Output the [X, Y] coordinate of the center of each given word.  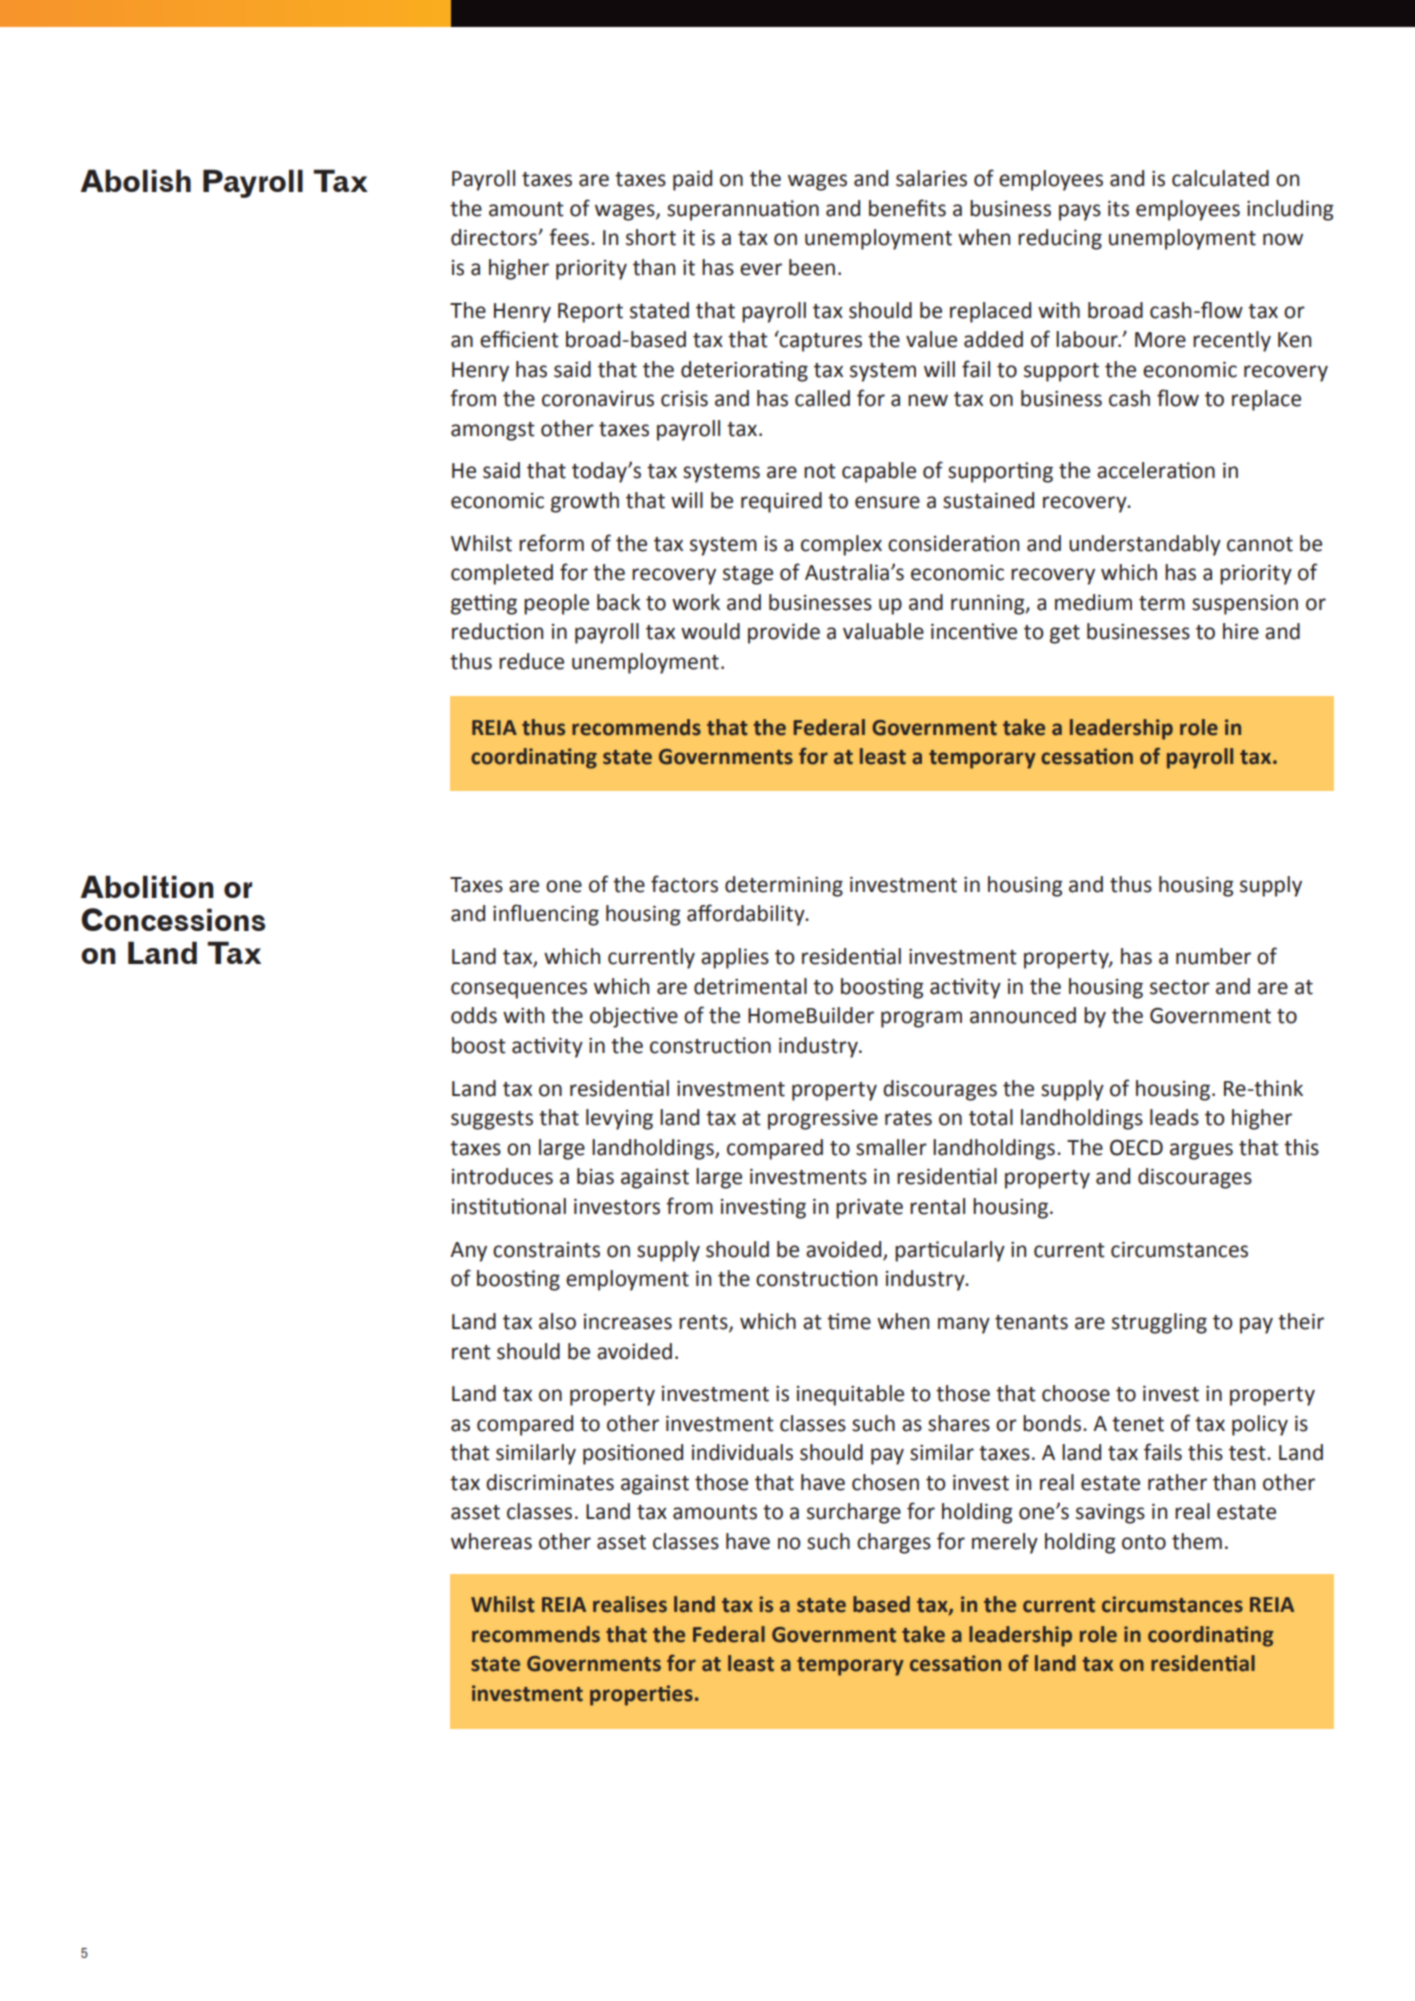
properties [641, 1695]
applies [735, 958]
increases [628, 1322]
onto [1144, 1542]
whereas [491, 1541]
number [1213, 956]
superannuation [743, 210]
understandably [1145, 545]
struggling [1159, 1323]
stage [748, 575]
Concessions [173, 919]
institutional [509, 1206]
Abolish [136, 180]
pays [1080, 212]
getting [484, 604]
